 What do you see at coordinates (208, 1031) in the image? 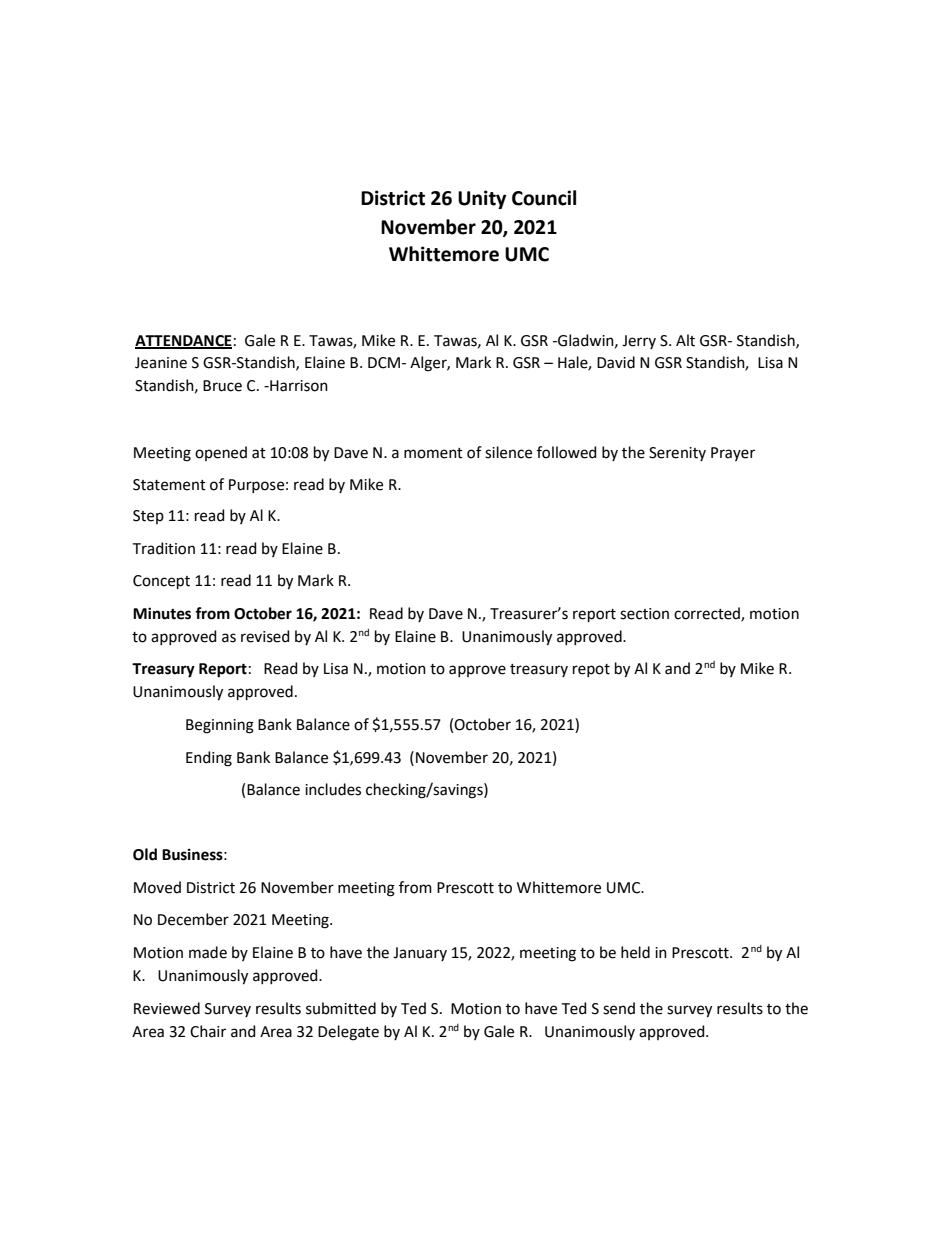
I see `Chair` at bounding box center [208, 1031].
